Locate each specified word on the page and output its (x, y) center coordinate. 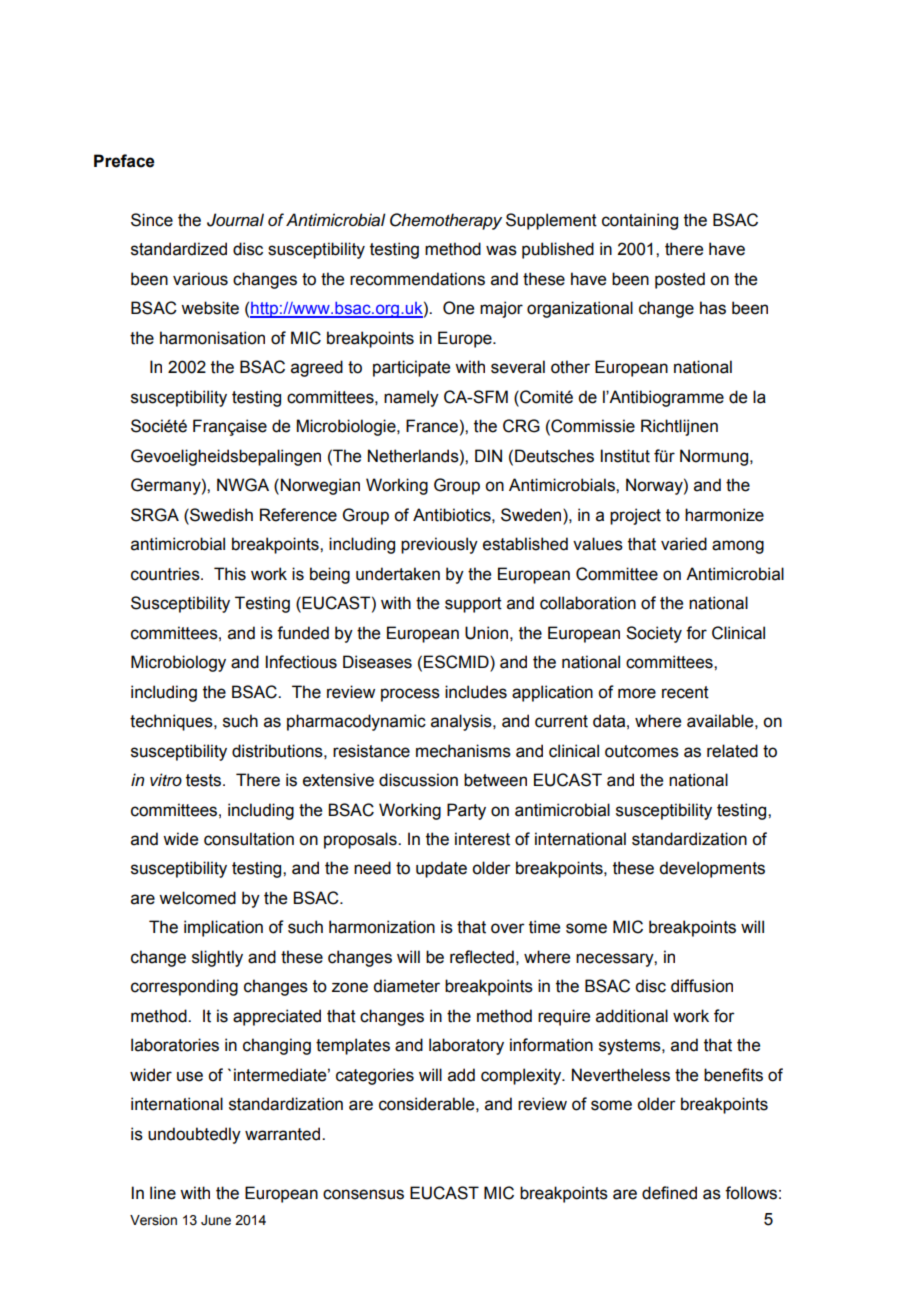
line (163, 1193)
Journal (235, 220)
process (410, 695)
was (501, 250)
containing (640, 221)
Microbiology (178, 663)
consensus (363, 1194)
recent (685, 692)
